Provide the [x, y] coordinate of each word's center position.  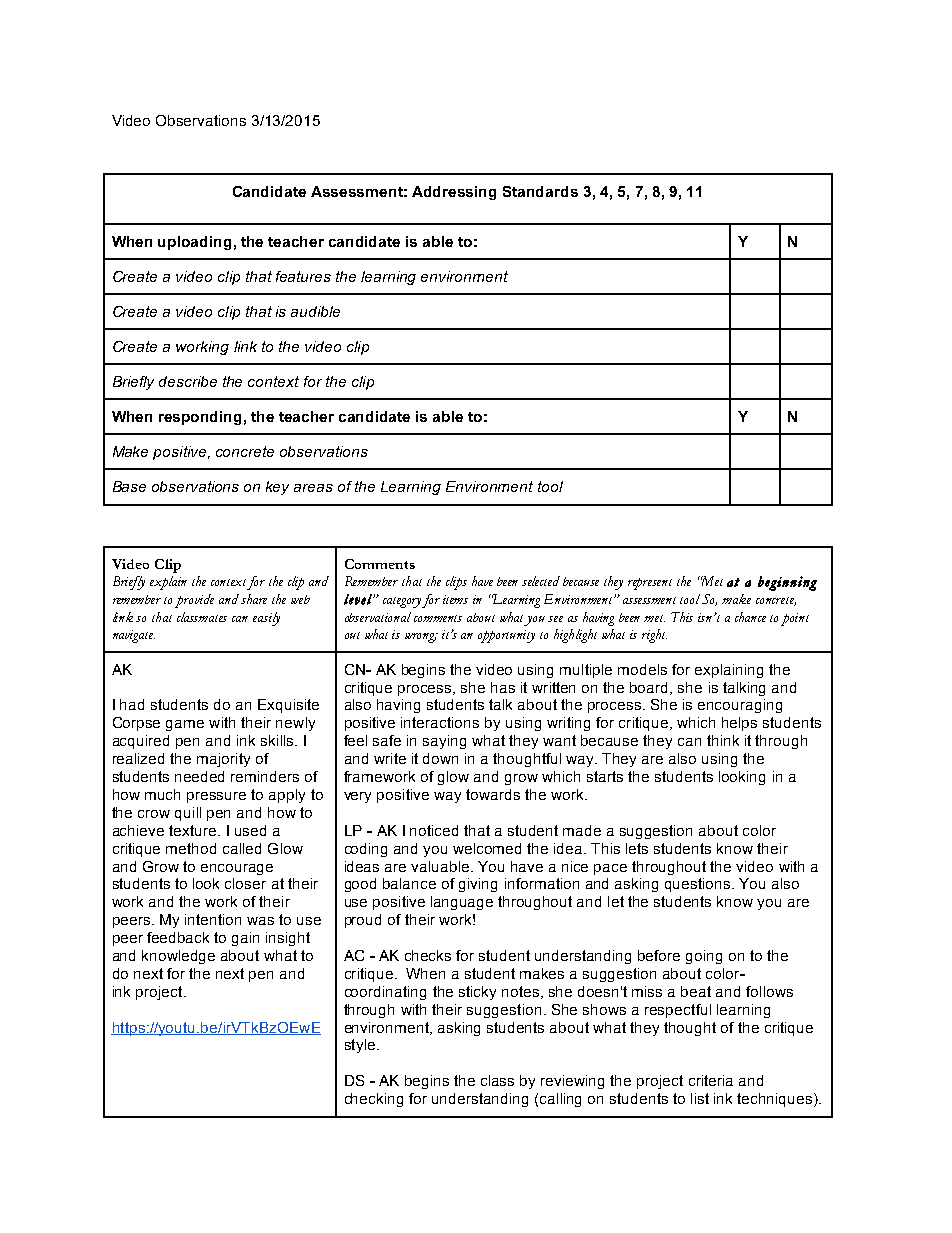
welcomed [487, 848]
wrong [421, 638]
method [191, 848]
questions [699, 885]
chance [750, 617]
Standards [540, 191]
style [360, 1046]
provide [194, 601]
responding [200, 418]
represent [650, 584]
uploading [194, 243]
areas [313, 488]
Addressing [454, 193]
